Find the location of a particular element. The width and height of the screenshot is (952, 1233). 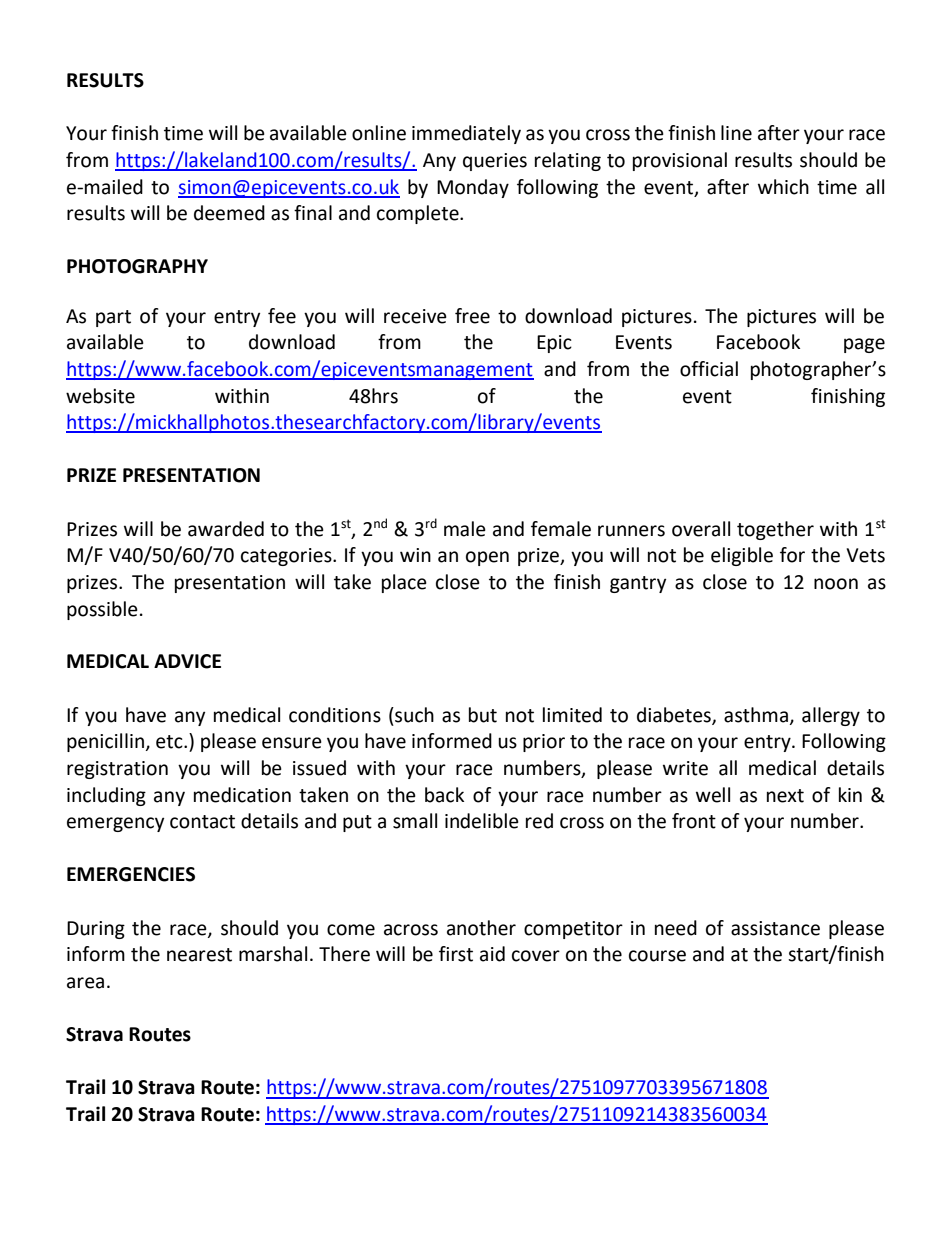

queries is located at coordinates (495, 162).
